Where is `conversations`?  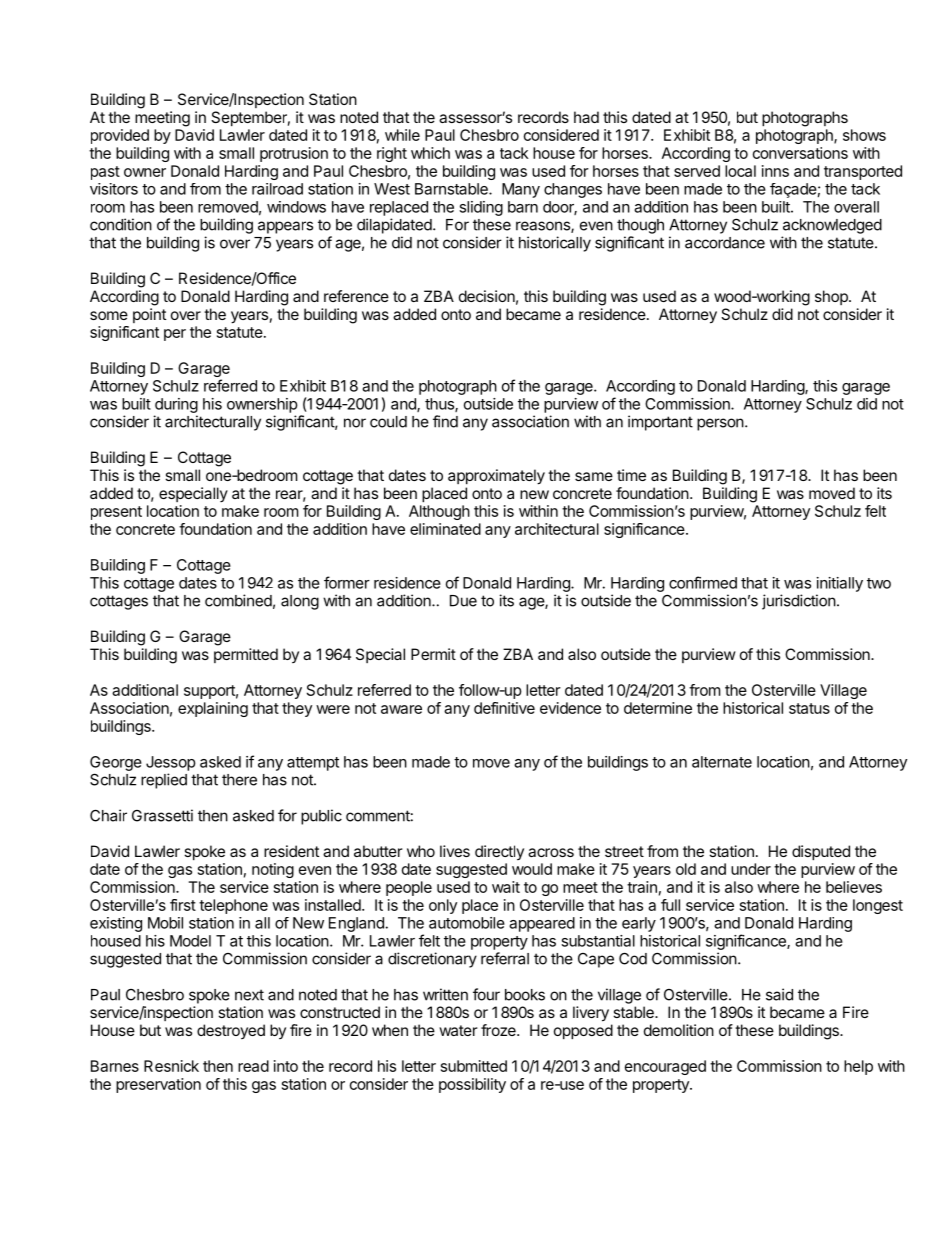 conversations is located at coordinates (800, 153).
